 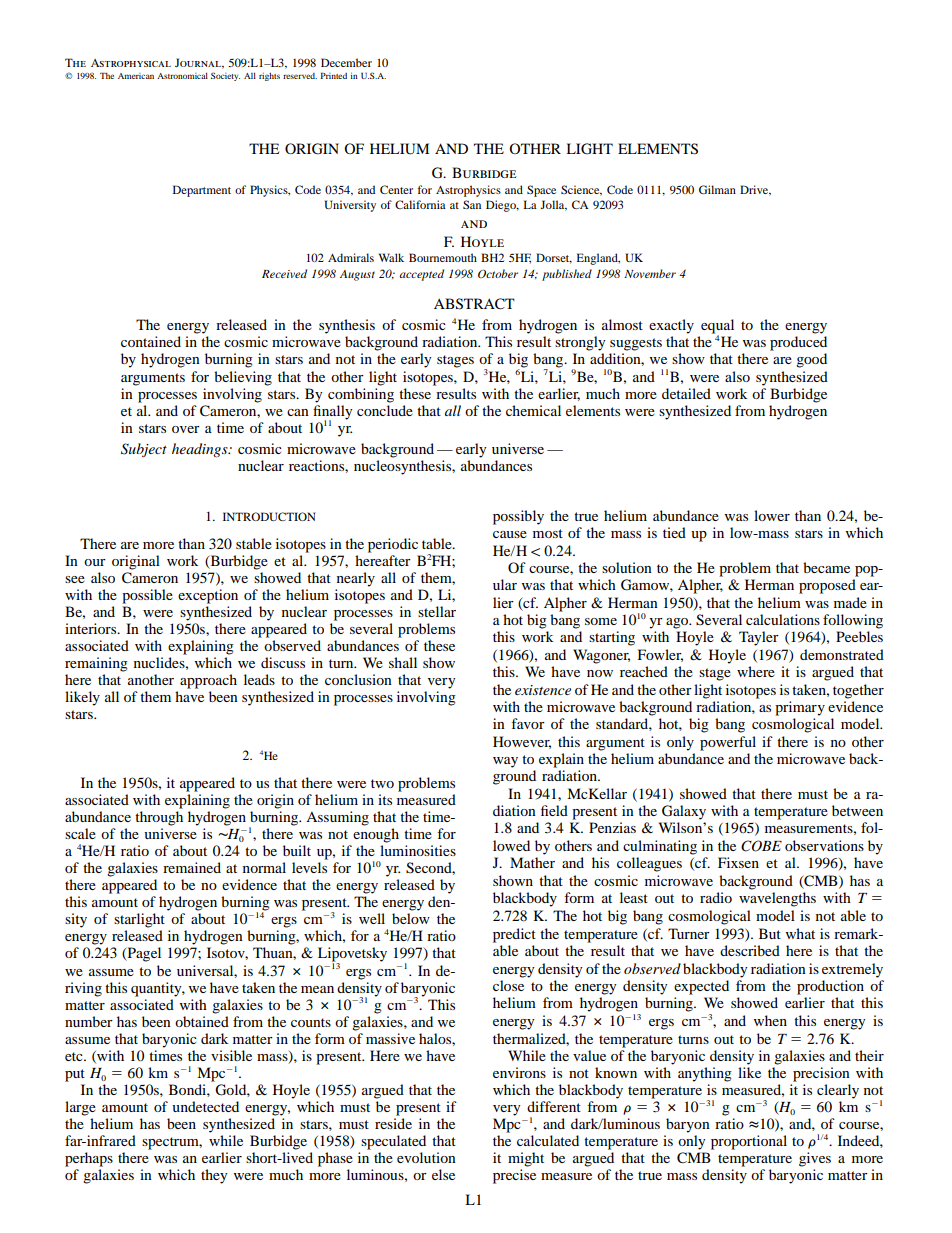 I want to click on over, so click(x=186, y=429).
